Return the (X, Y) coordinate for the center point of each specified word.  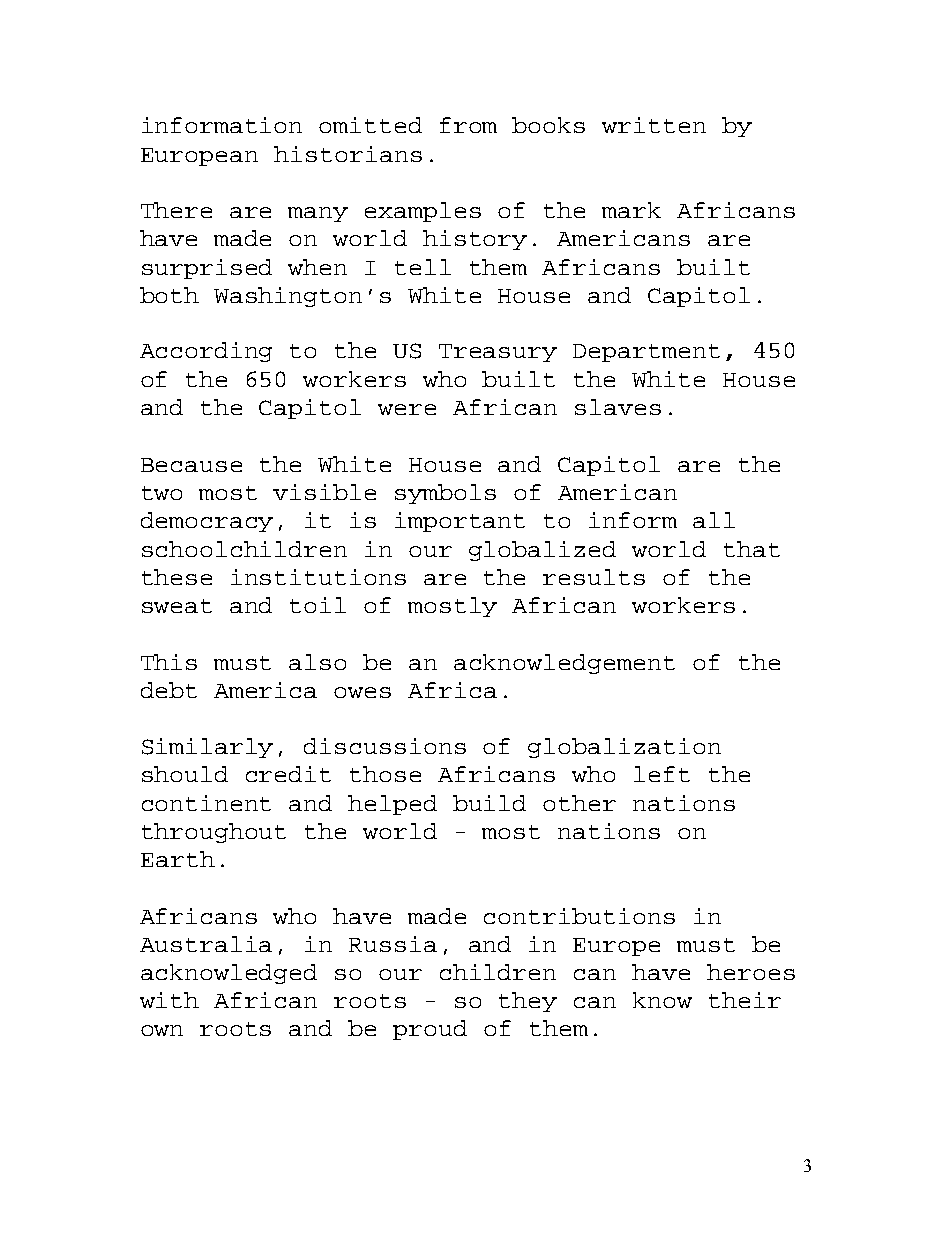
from (468, 125)
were (407, 409)
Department (646, 353)
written (654, 125)
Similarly (207, 748)
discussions (385, 746)
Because (191, 465)
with (169, 1000)
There (176, 210)
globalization (624, 748)
